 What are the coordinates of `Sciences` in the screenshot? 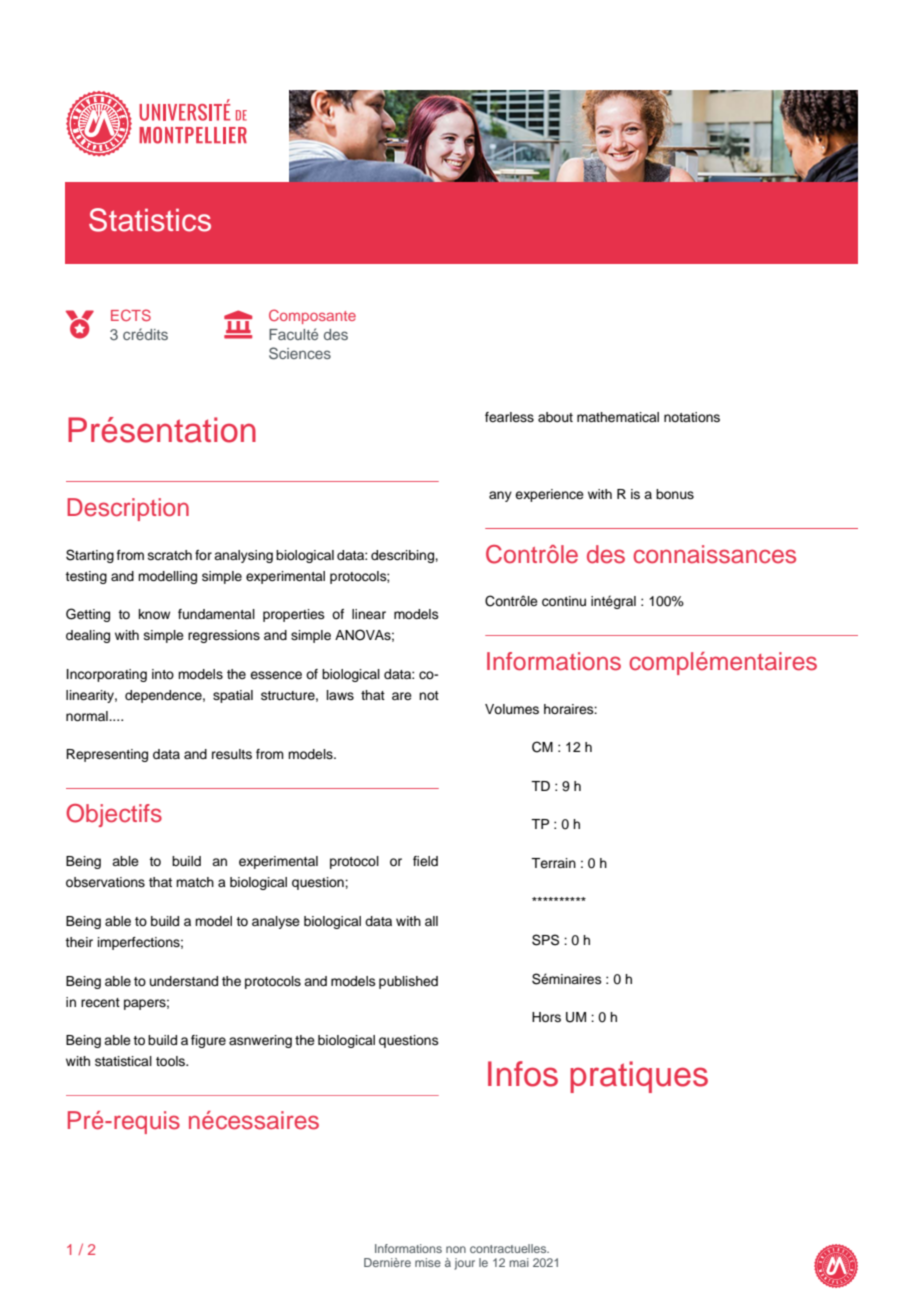 It's located at (300, 353).
